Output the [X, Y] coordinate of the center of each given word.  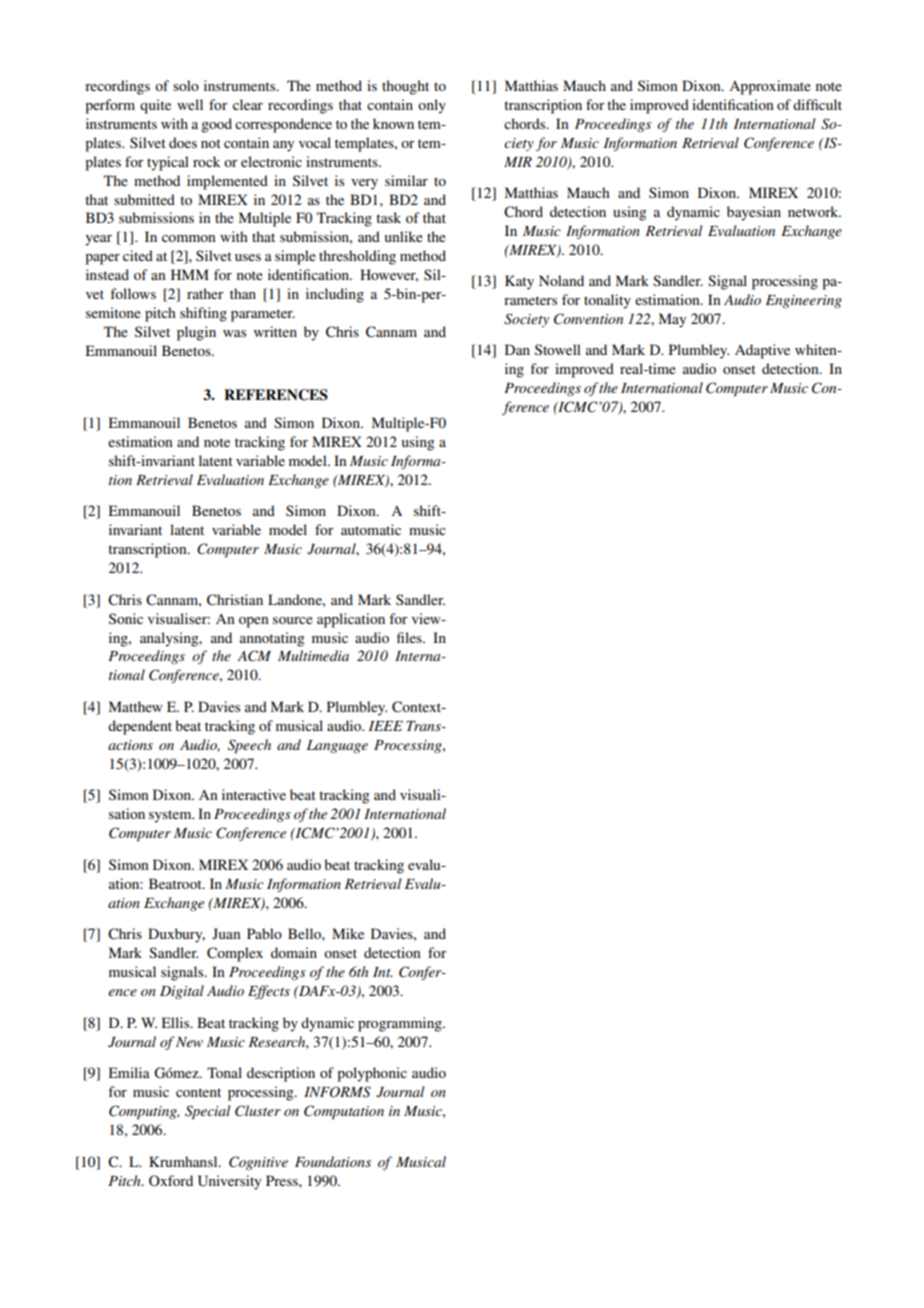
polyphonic [372, 1074]
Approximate [770, 87]
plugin [196, 333]
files [410, 637]
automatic [371, 529]
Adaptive [762, 351]
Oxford [171, 1181]
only [432, 106]
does [183, 142]
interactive [254, 794]
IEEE [386, 726]
